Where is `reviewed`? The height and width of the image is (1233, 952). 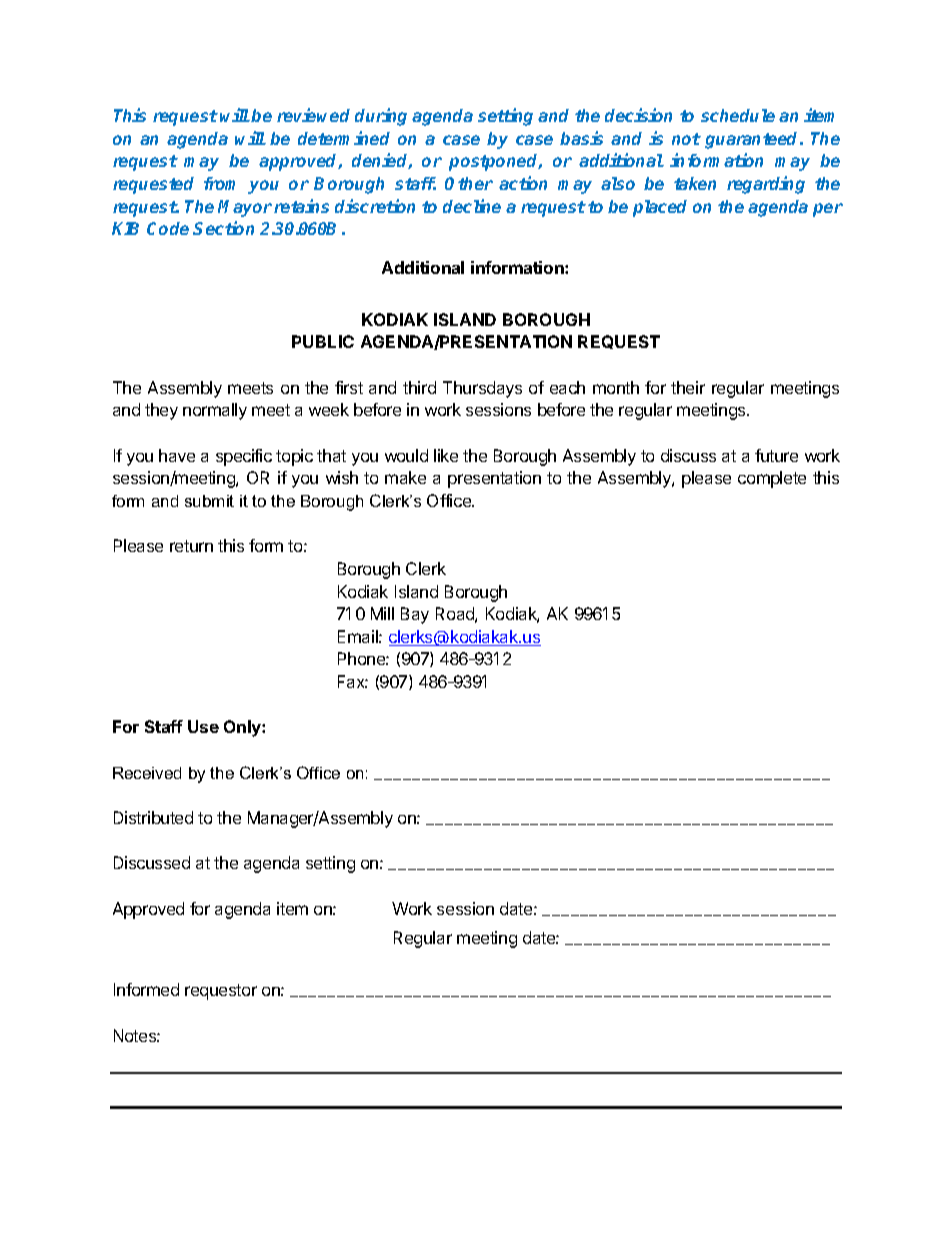 reviewed is located at coordinates (313, 115).
